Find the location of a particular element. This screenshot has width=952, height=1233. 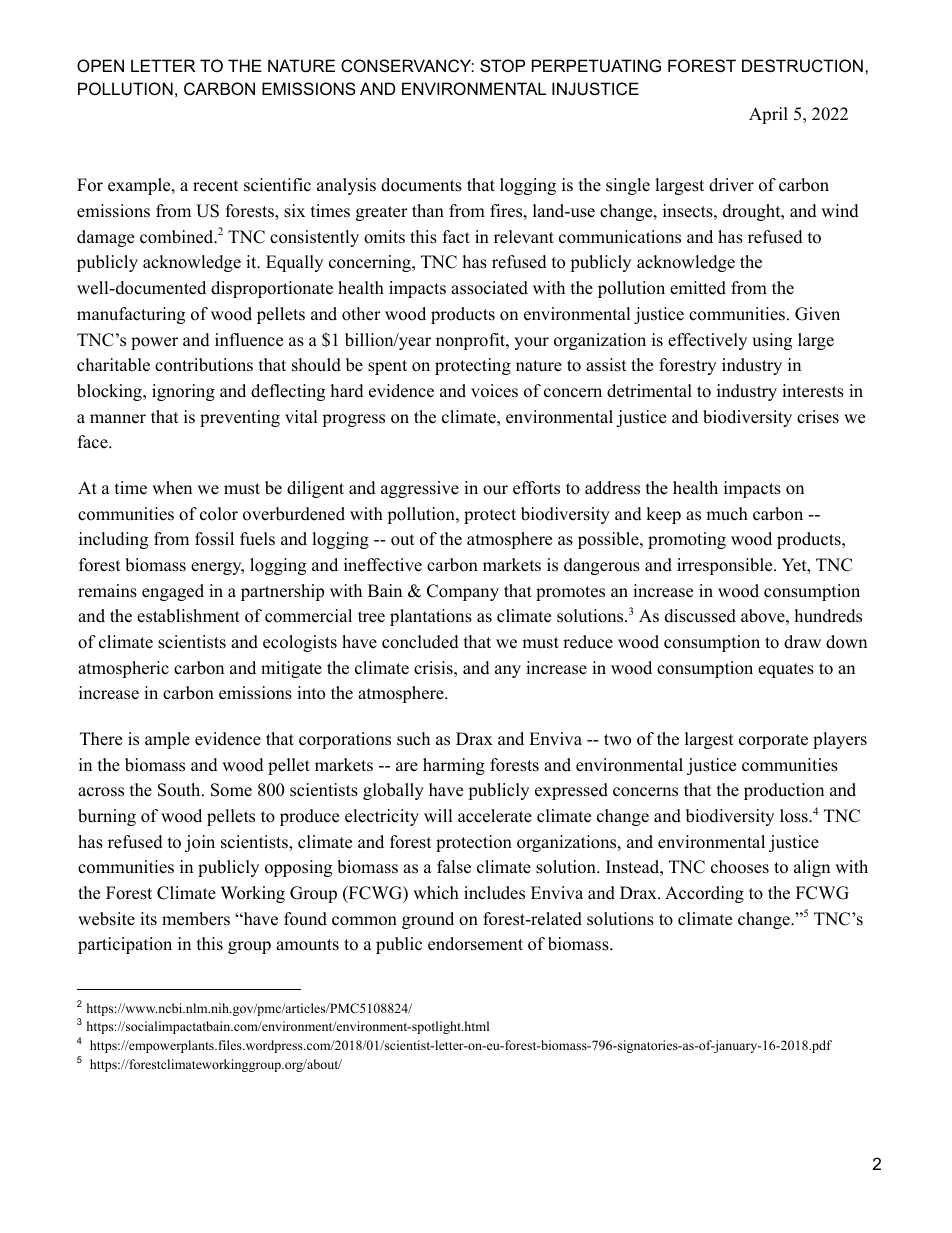

ground is located at coordinates (428, 920).
